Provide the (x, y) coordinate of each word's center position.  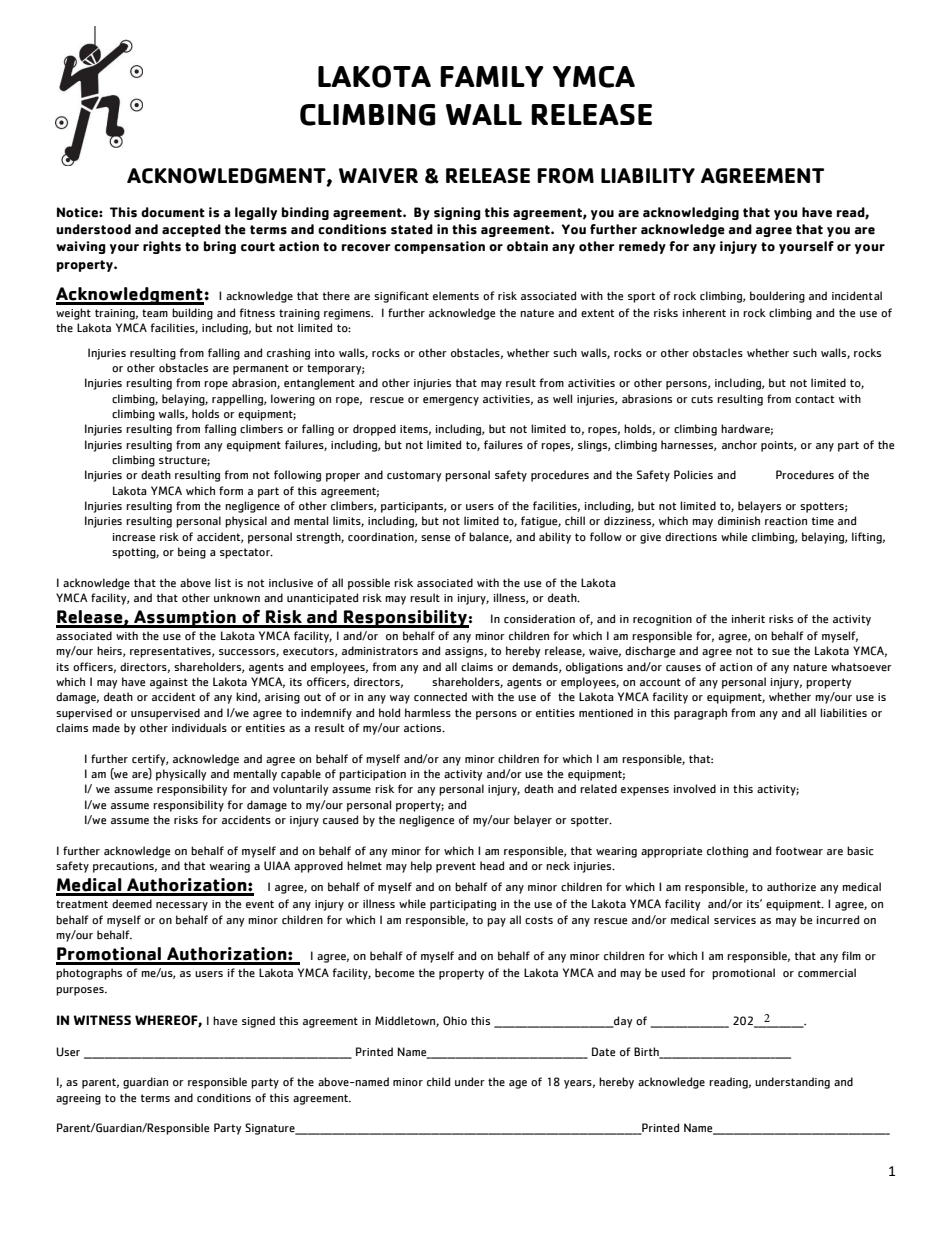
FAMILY (492, 76)
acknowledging (691, 213)
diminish (739, 520)
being (192, 553)
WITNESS (102, 1020)
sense (435, 538)
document (173, 212)
